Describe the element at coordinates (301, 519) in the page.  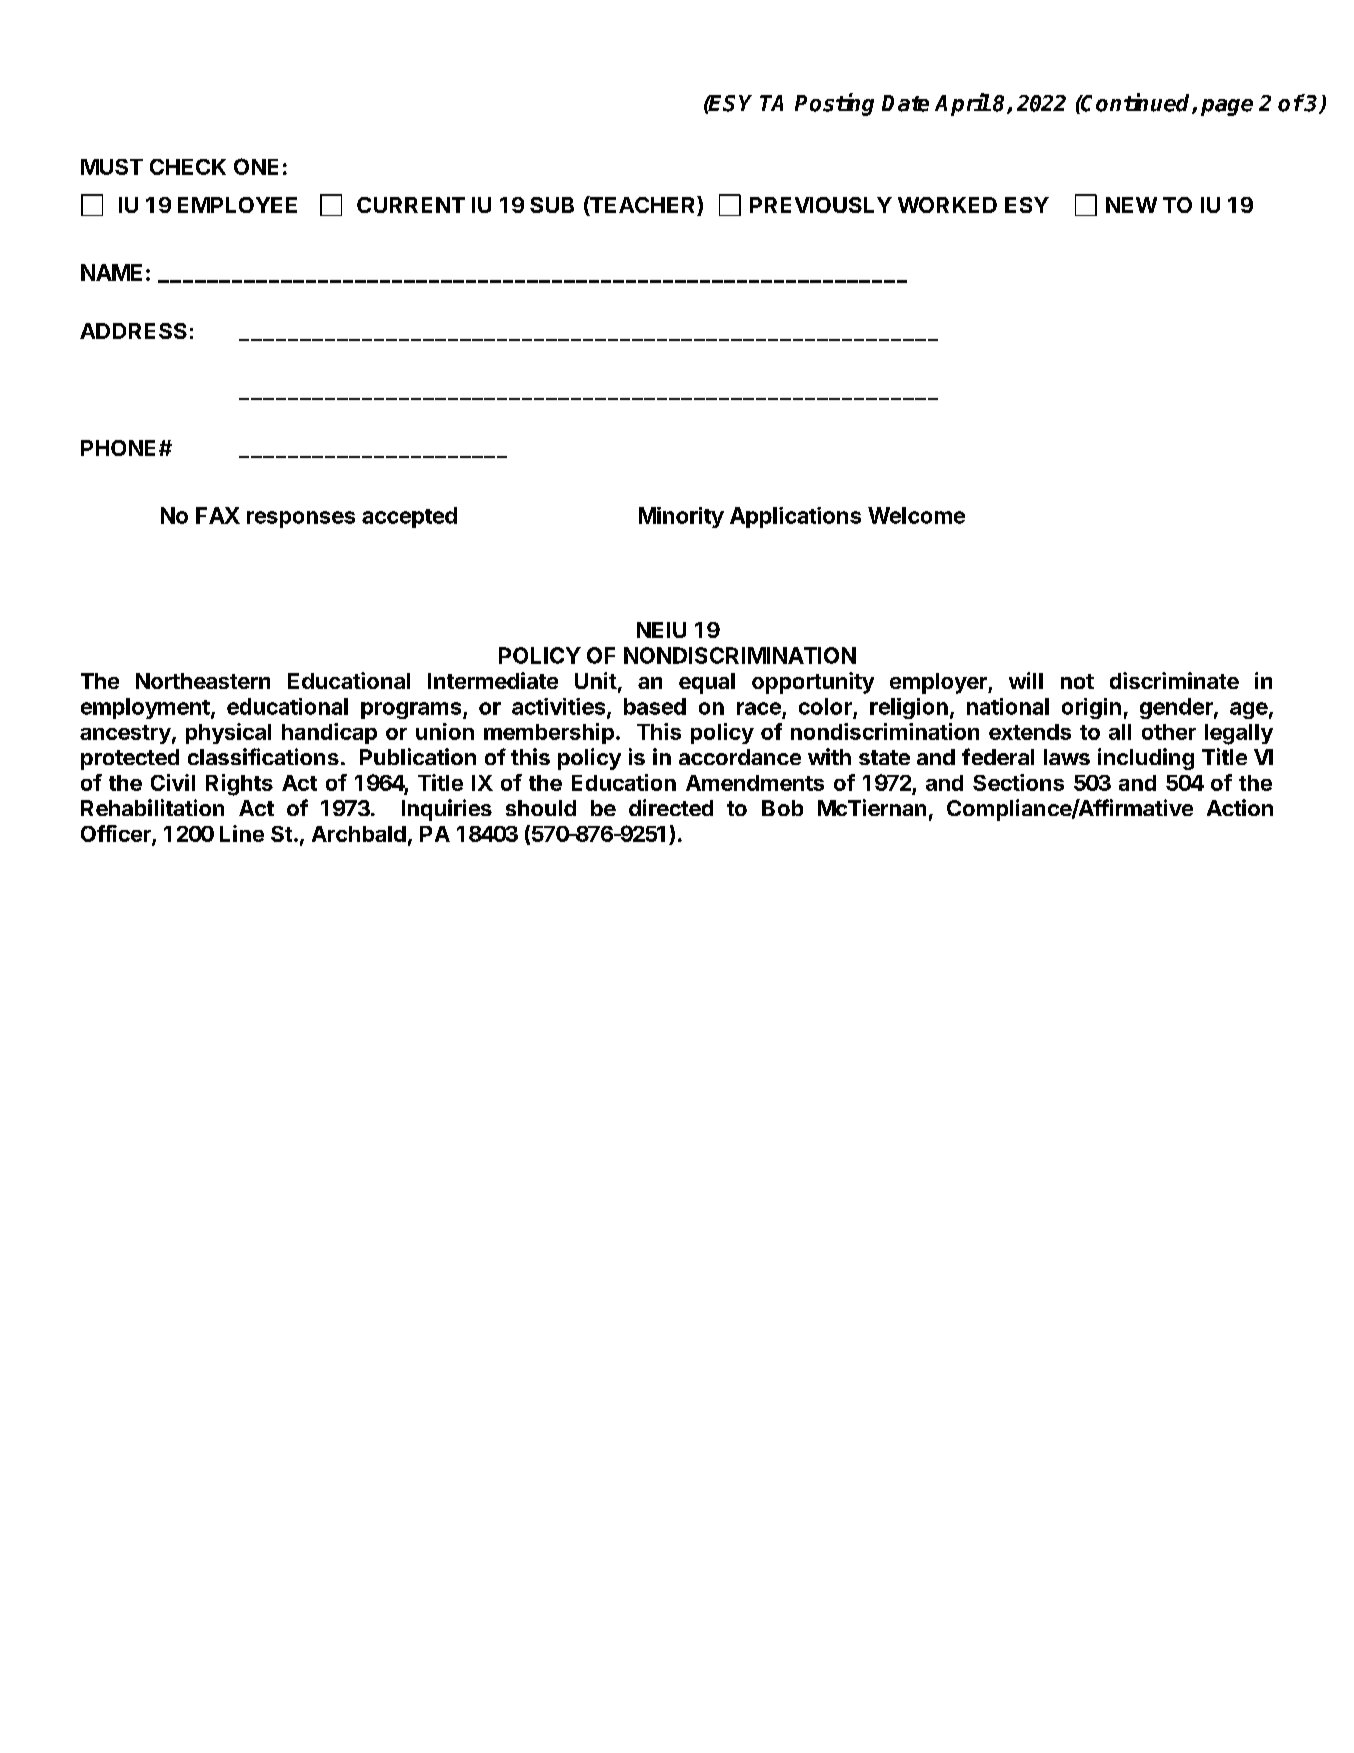
I see `responses` at that location.
